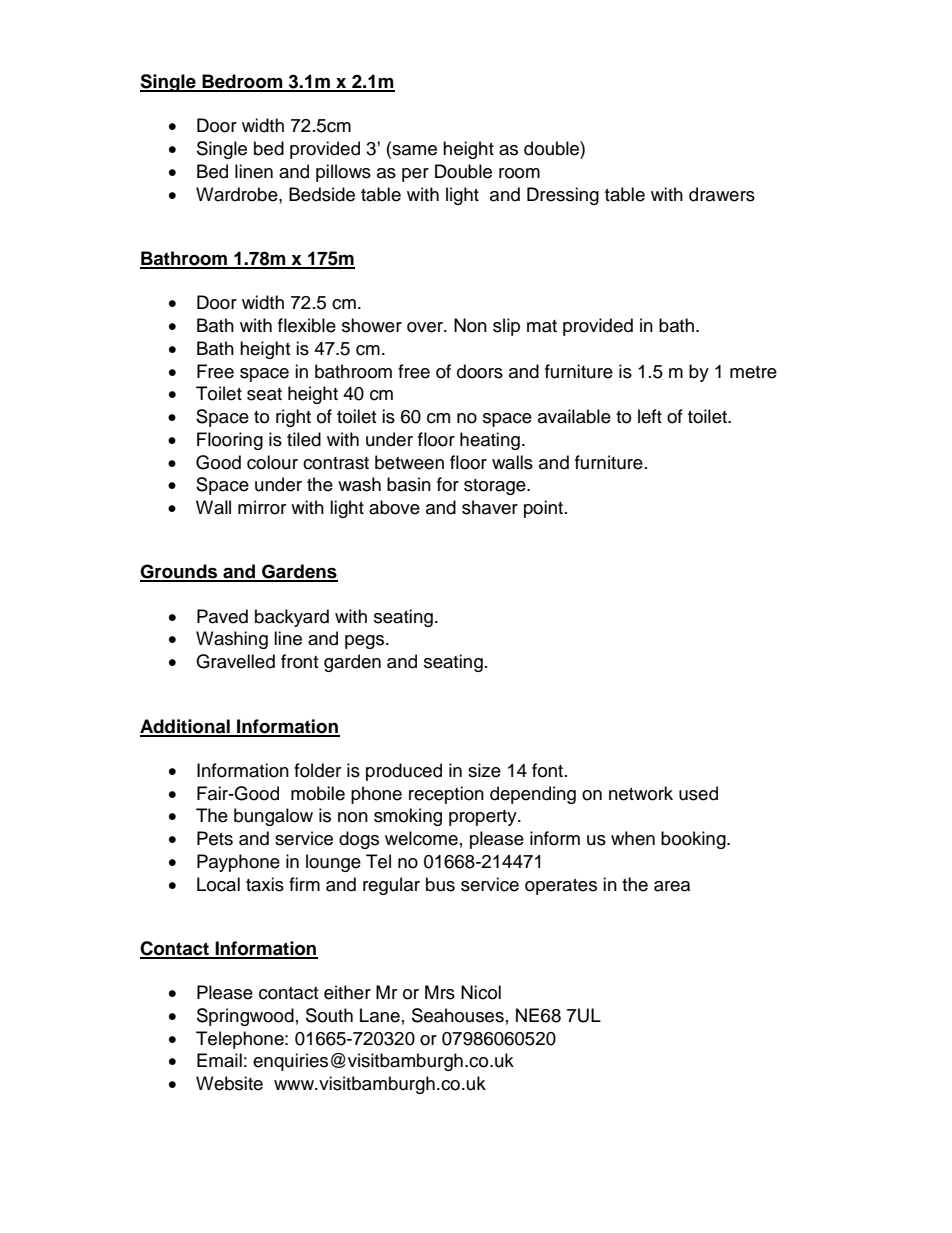 The width and height of the screenshot is (952, 1233). What do you see at coordinates (272, 462) in the screenshot?
I see `colour` at bounding box center [272, 462].
